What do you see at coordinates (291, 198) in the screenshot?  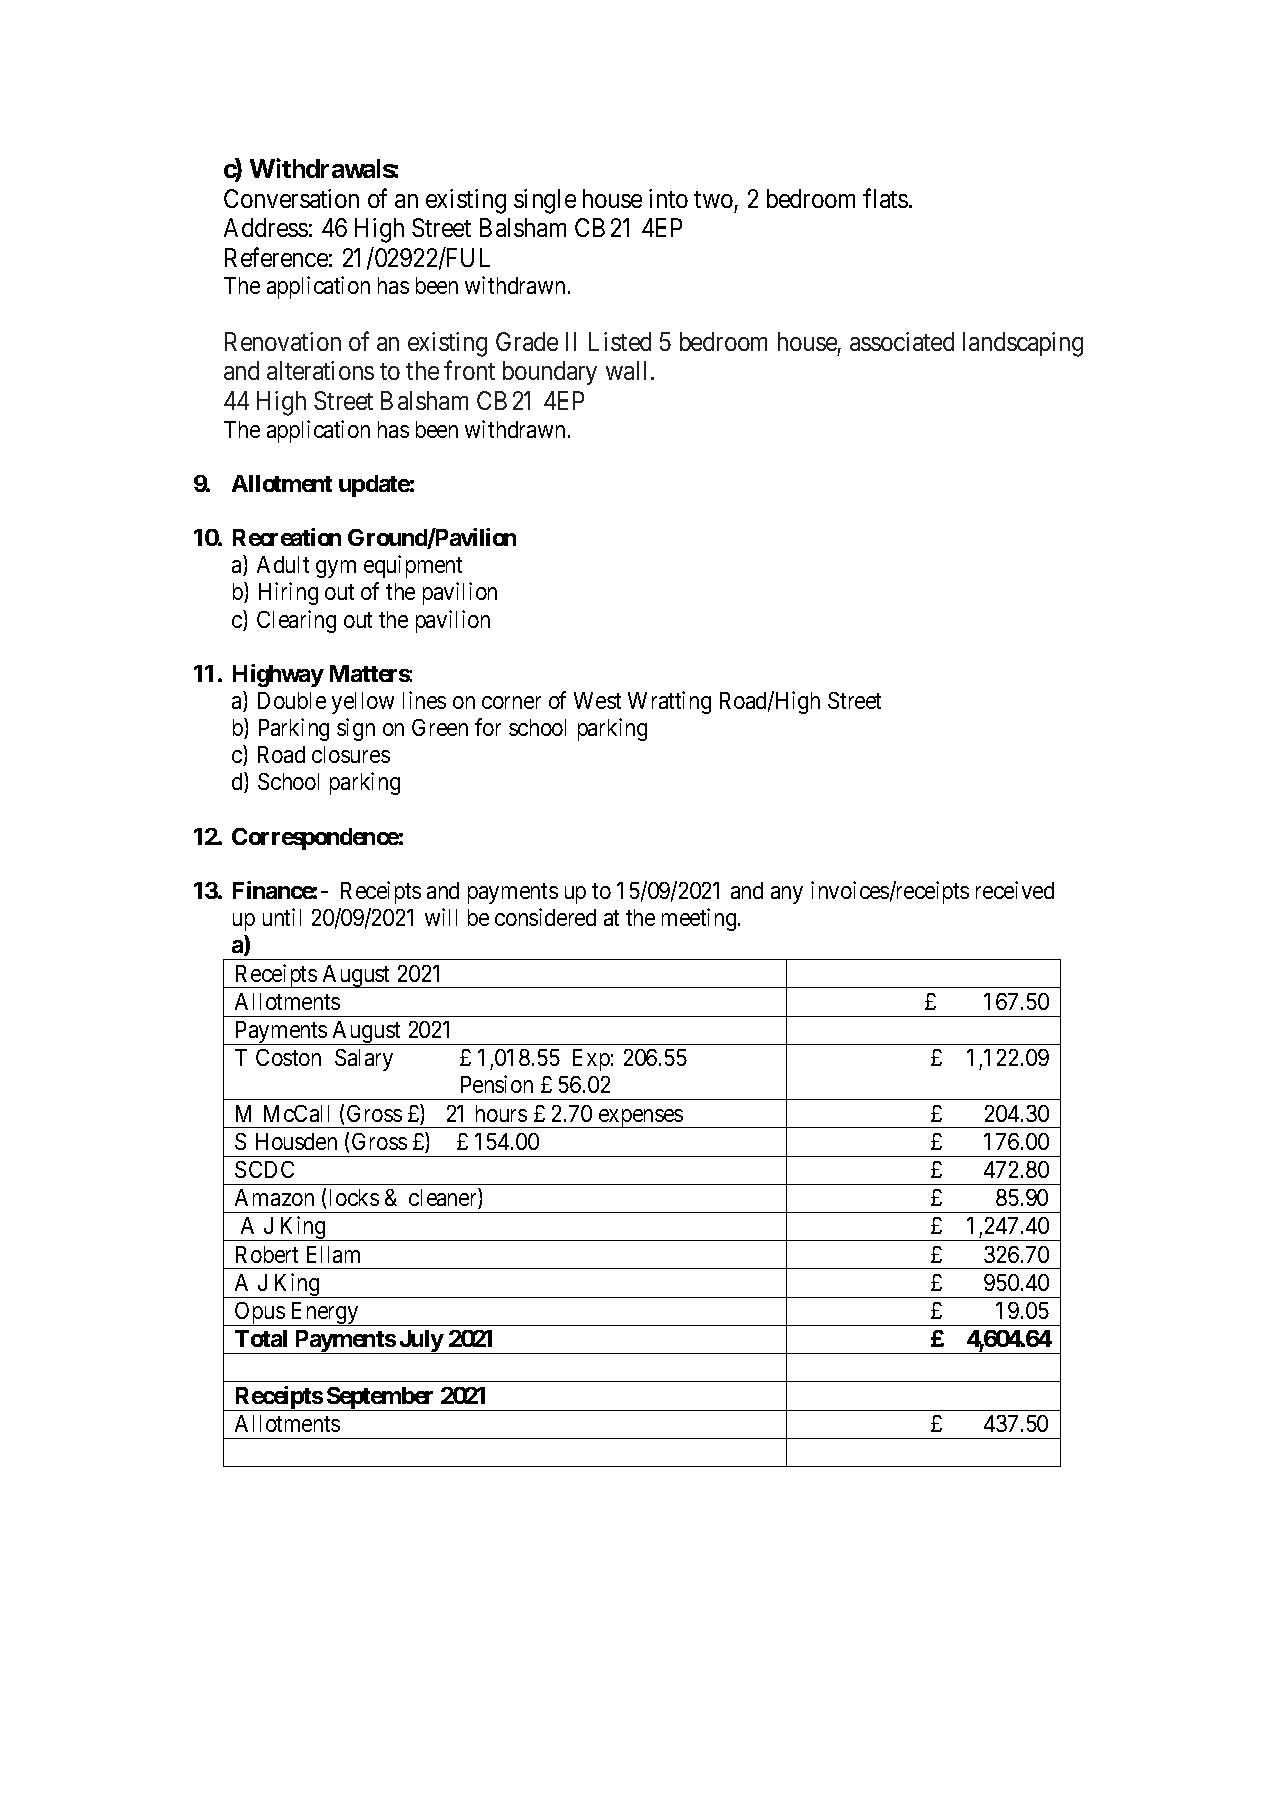 I see `Conversation` at bounding box center [291, 198].
